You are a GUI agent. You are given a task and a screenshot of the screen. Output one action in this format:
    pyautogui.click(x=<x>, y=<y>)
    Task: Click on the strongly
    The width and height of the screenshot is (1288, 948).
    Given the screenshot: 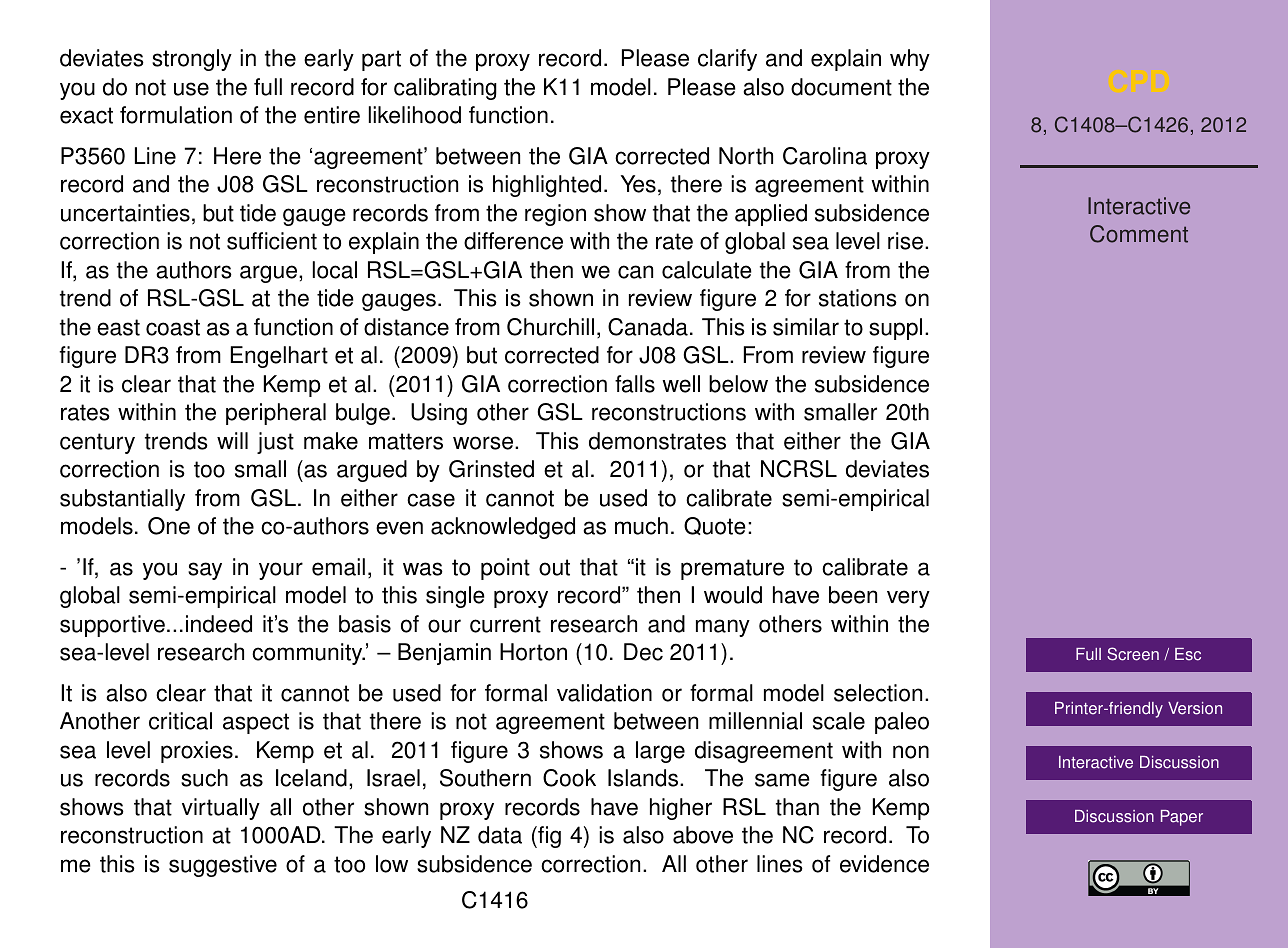 What is the action you would take?
    pyautogui.click(x=192, y=60)
